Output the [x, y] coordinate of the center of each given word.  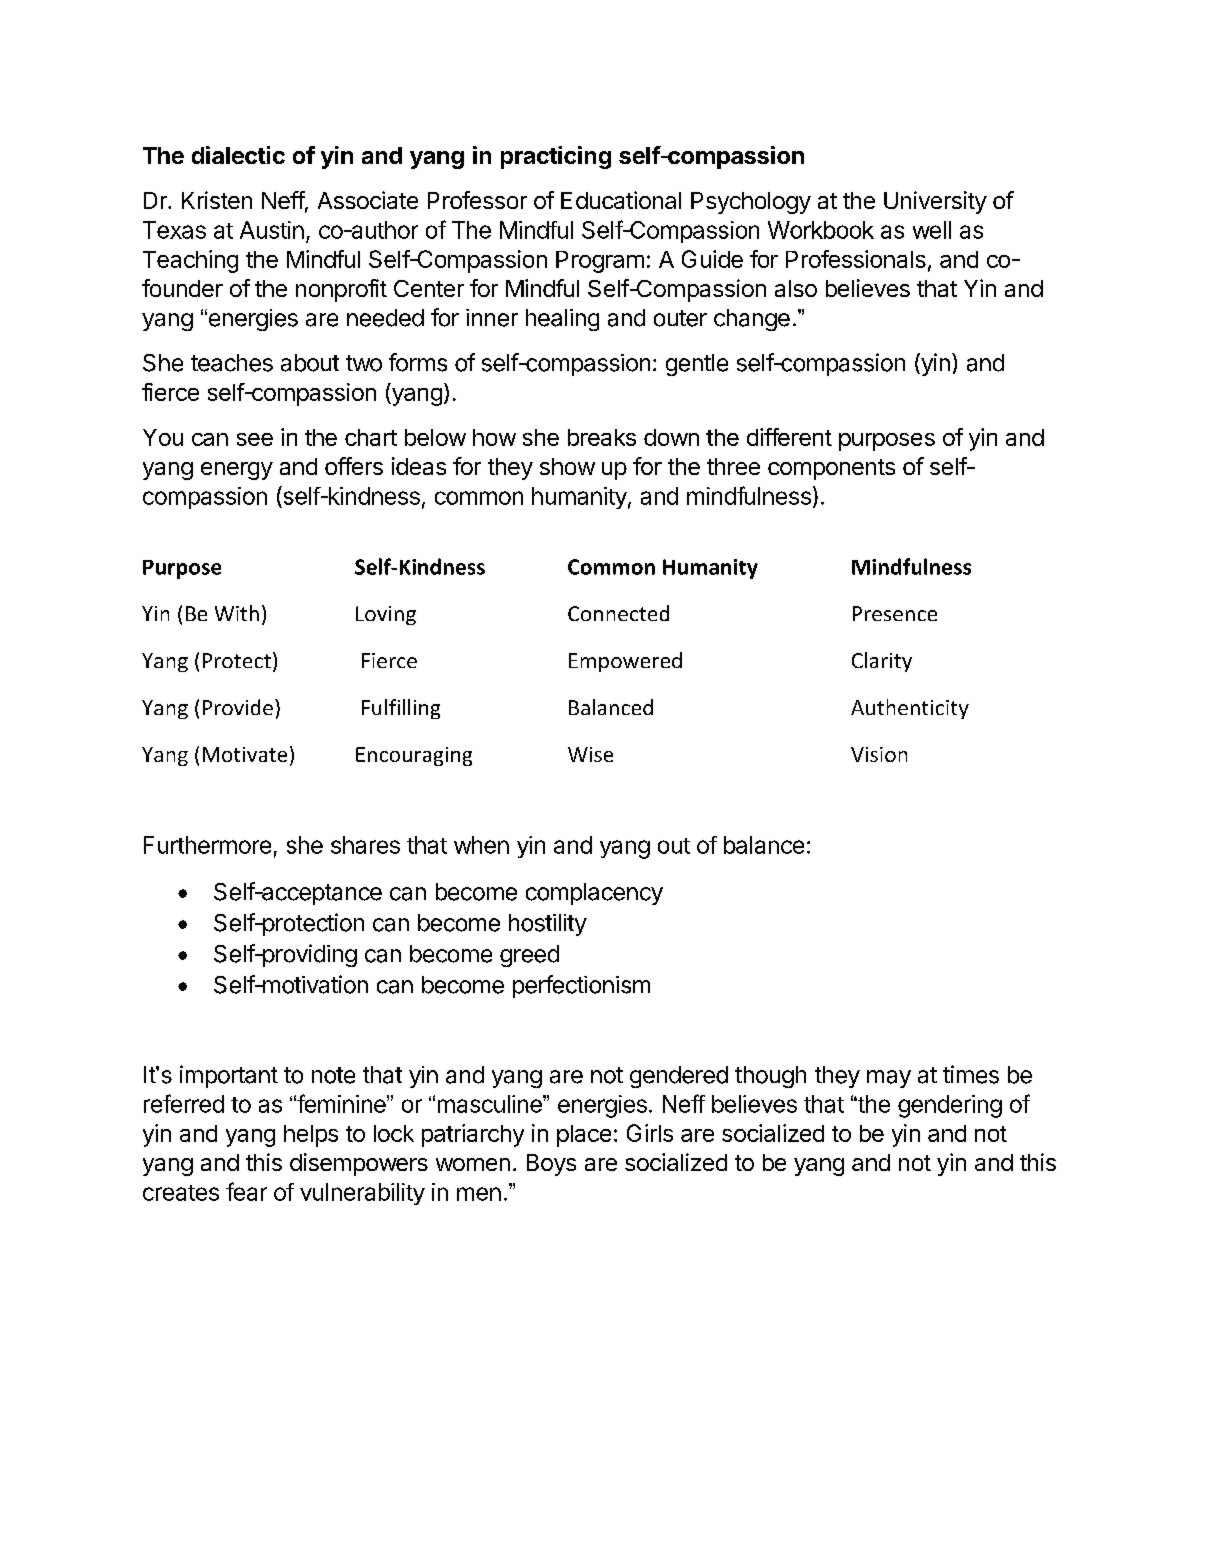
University [935, 202]
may [889, 1079]
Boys [551, 1165]
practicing [556, 157]
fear [246, 1191]
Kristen [217, 200]
